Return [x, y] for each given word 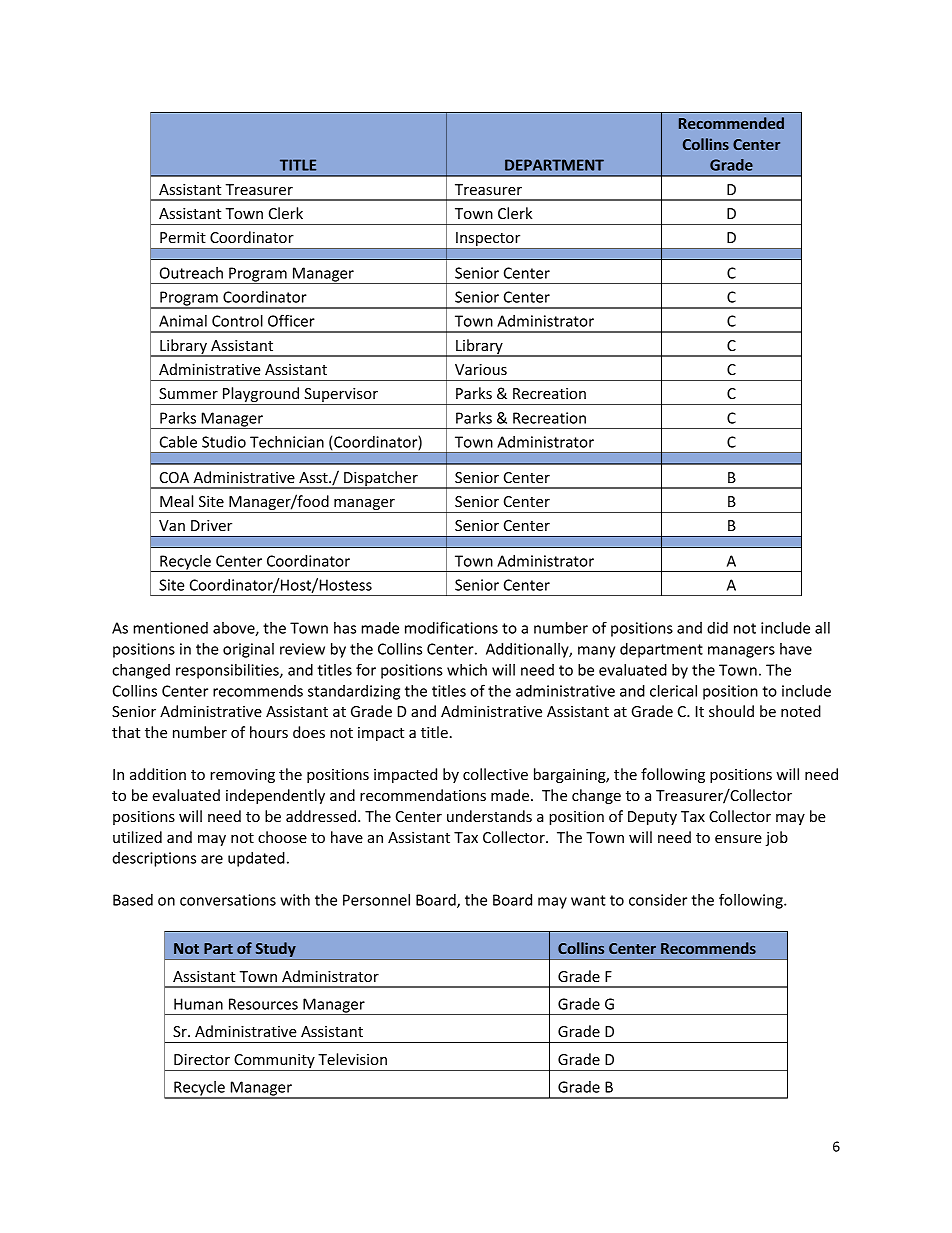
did [717, 628]
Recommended [731, 123]
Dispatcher [381, 480]
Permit [183, 237]
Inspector [488, 240]
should [731, 711]
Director [202, 1059]
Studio [224, 442]
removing [242, 776]
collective [495, 774]
